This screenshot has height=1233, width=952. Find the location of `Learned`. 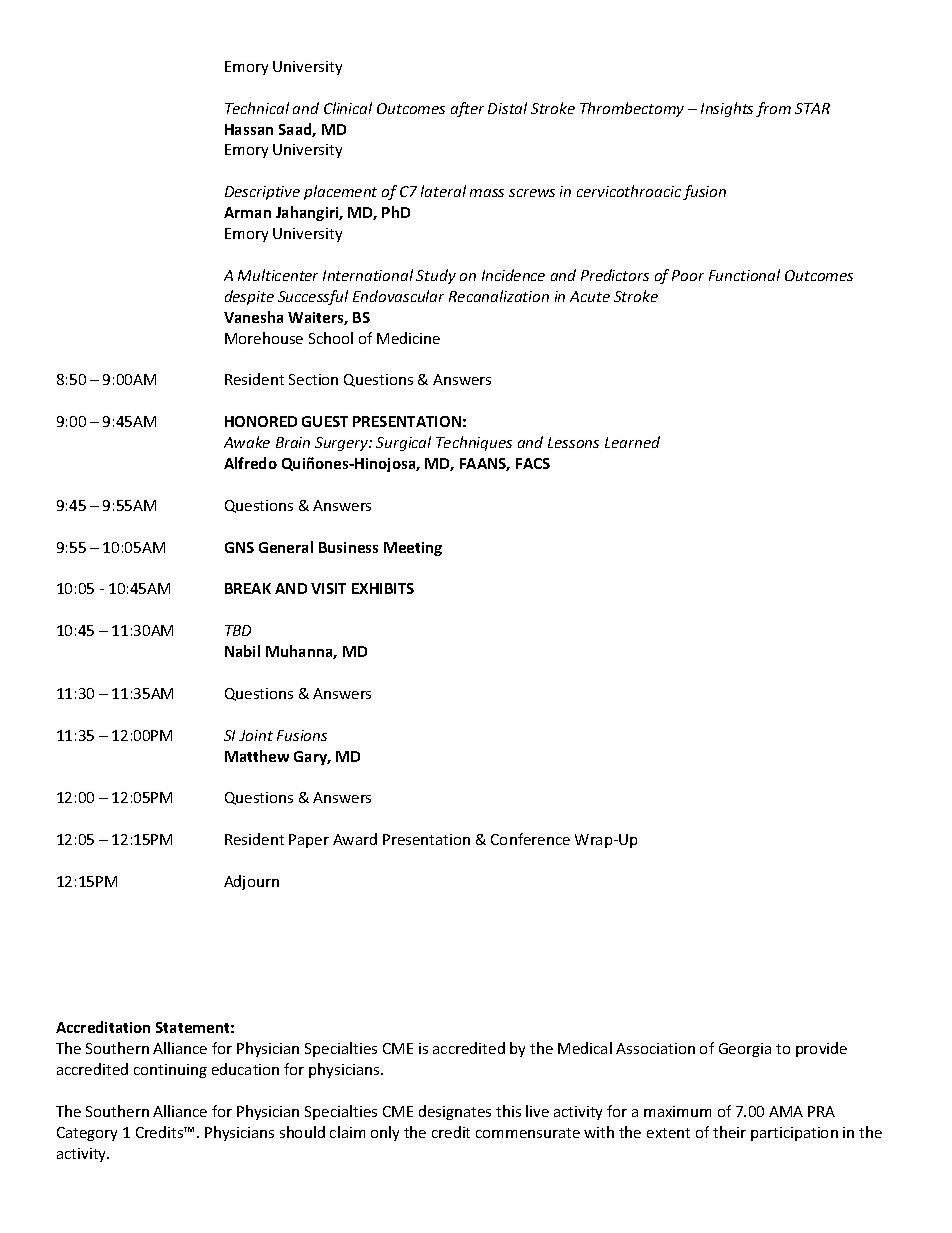

Learned is located at coordinates (632, 442).
